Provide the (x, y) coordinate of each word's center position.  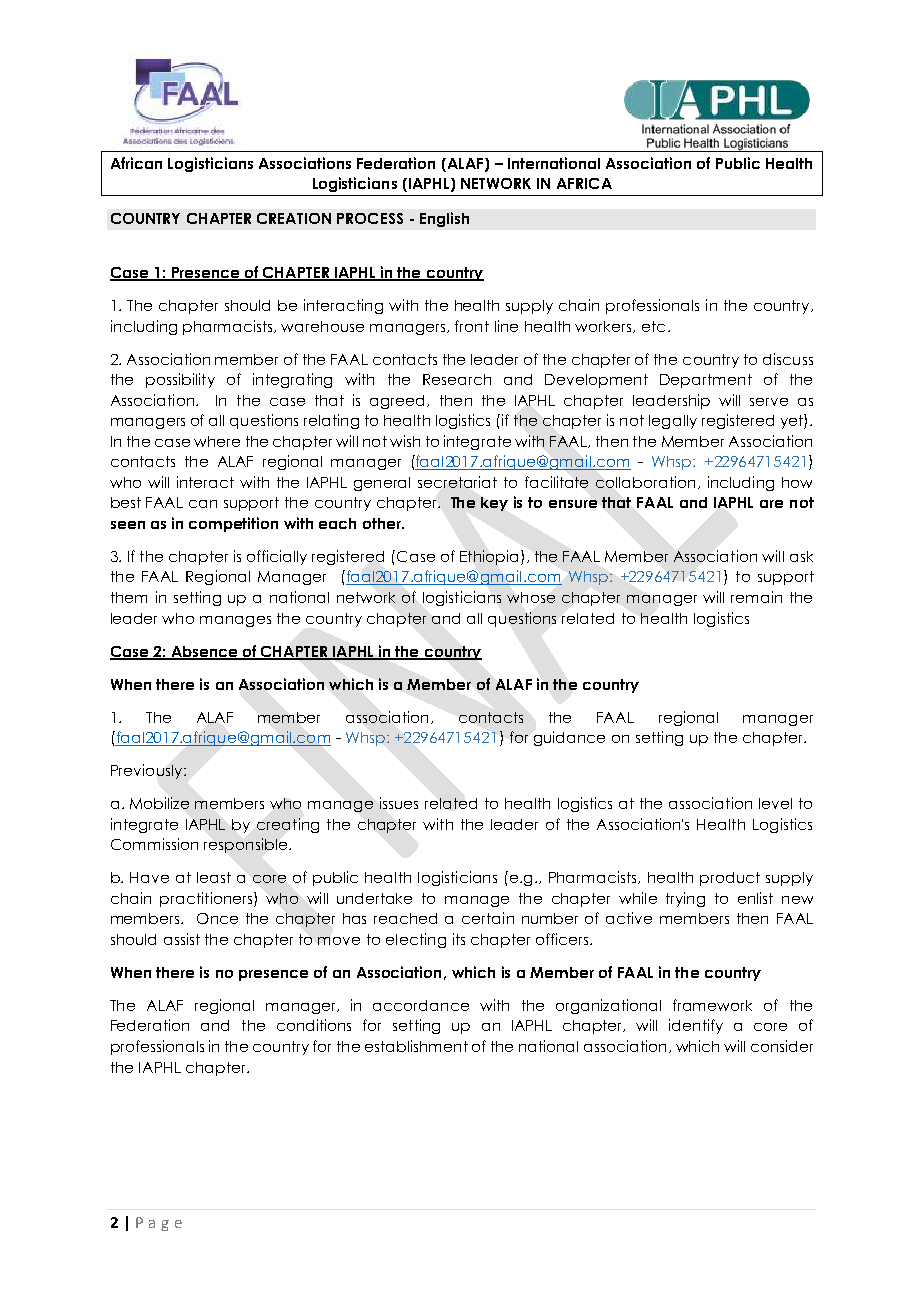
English (444, 219)
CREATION (294, 218)
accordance (421, 1005)
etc (653, 326)
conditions (314, 1025)
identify (696, 1026)
